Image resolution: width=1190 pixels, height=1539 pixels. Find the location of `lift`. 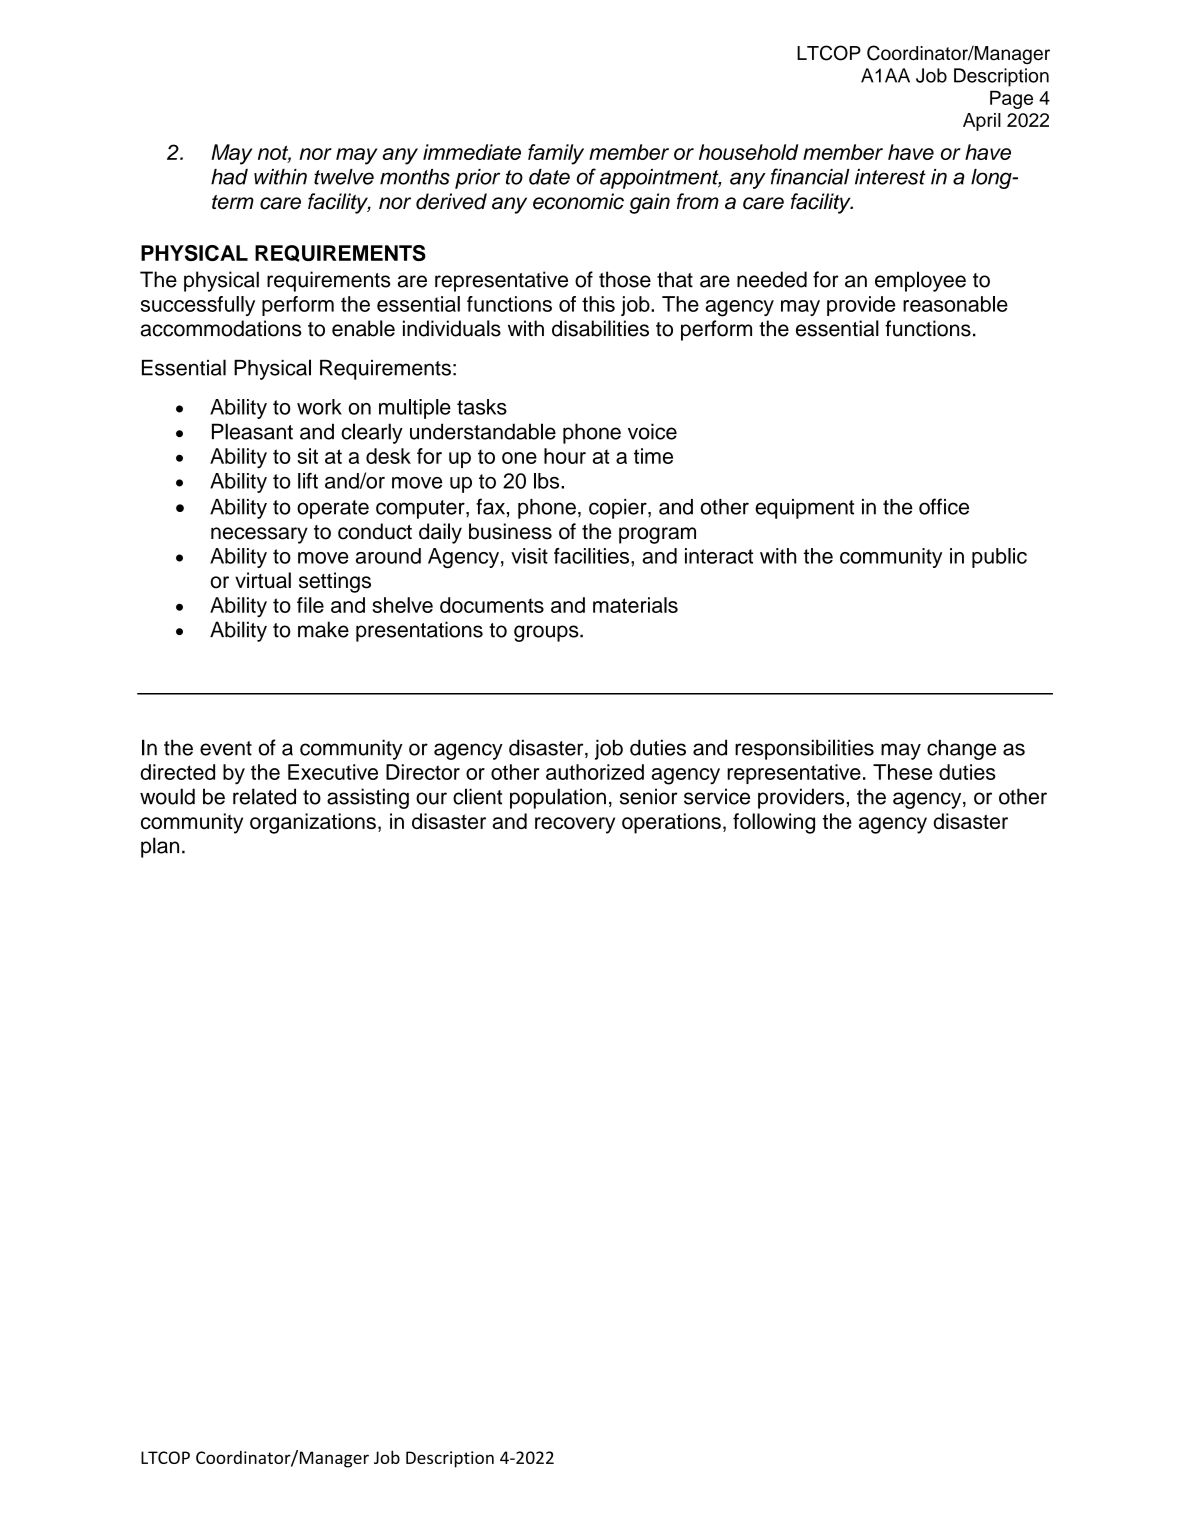

lift is located at coordinates (308, 480).
